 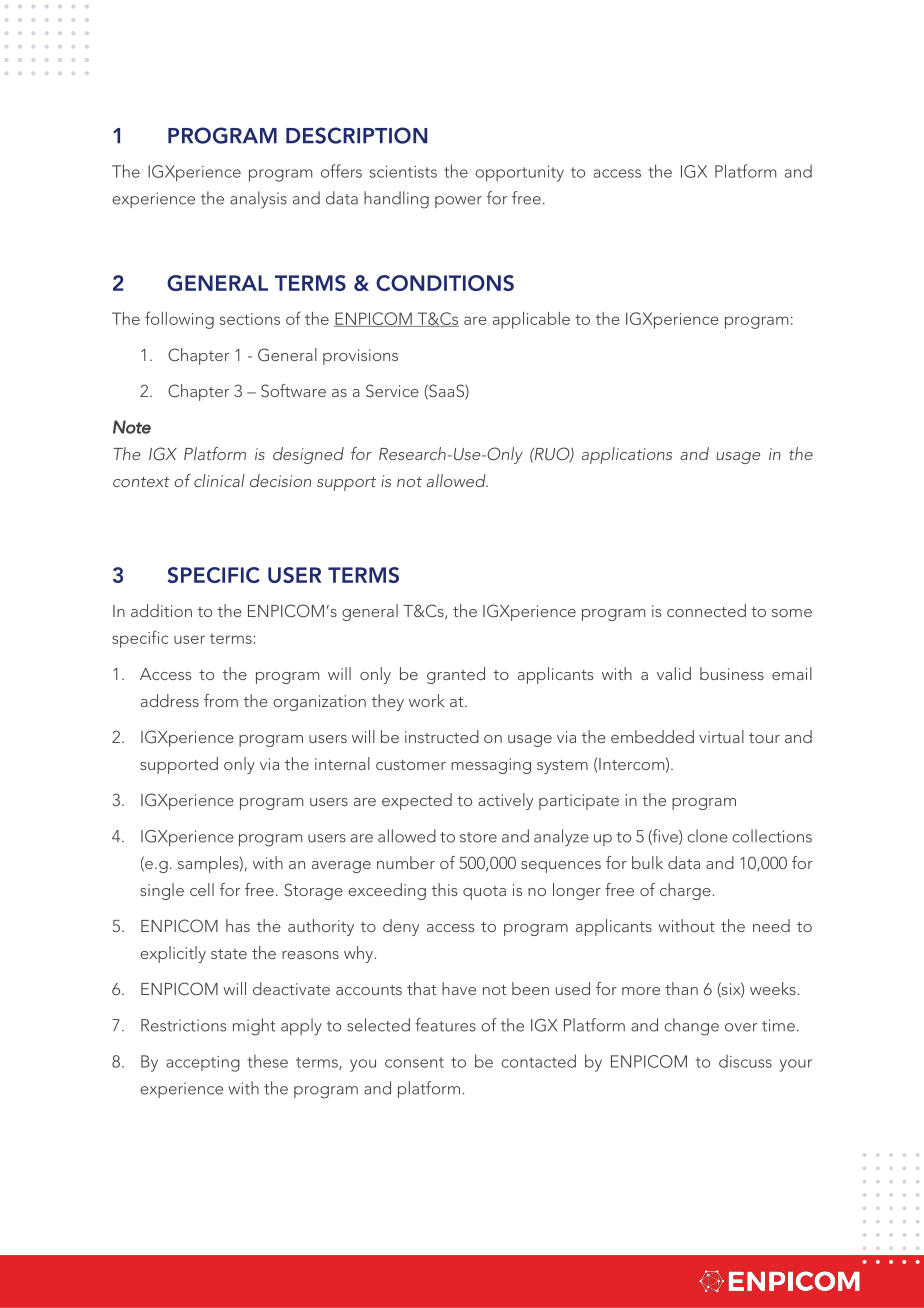 I want to click on Restrictions, so click(x=183, y=1025).
